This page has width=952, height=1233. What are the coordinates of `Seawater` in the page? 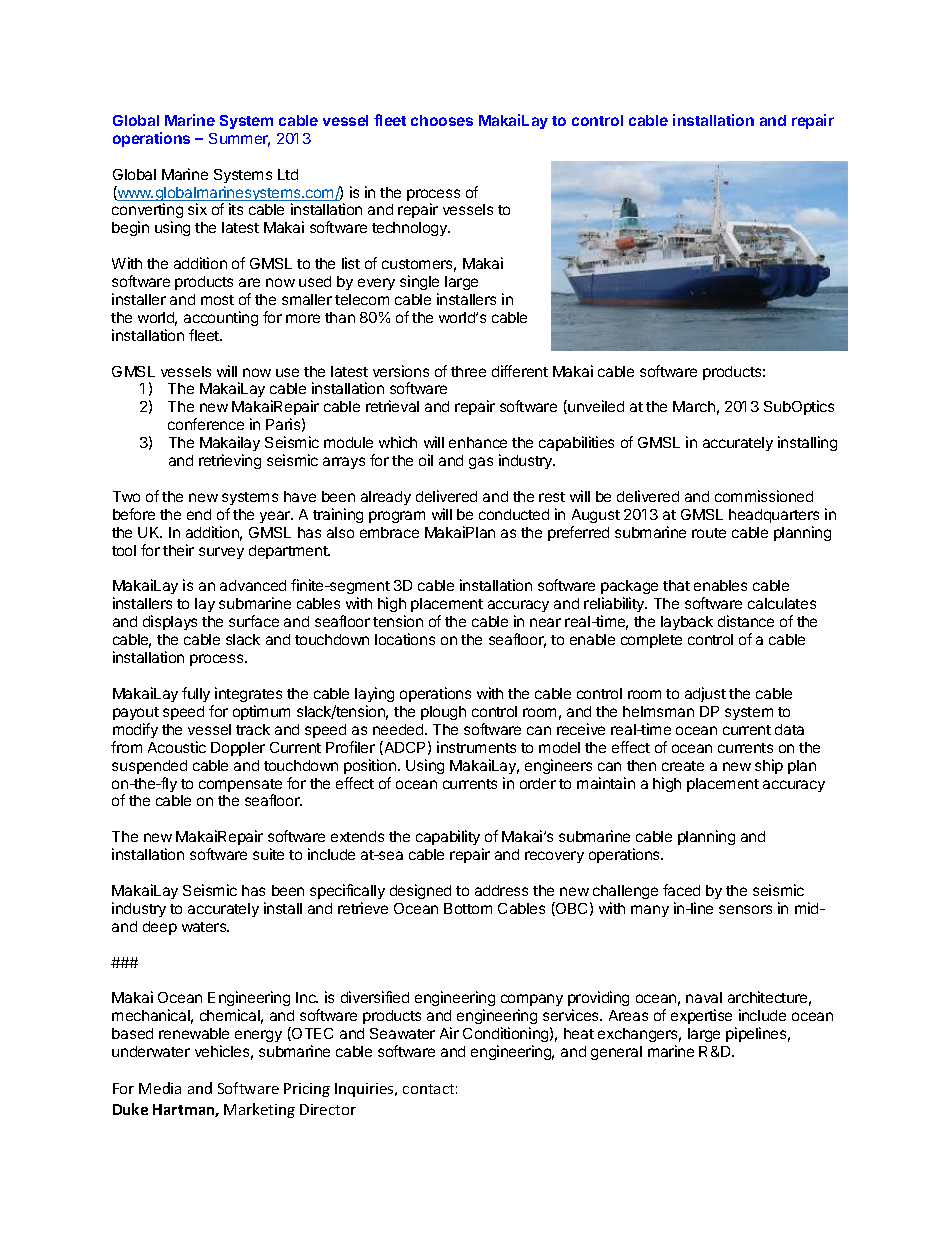 It's located at (402, 1033).
